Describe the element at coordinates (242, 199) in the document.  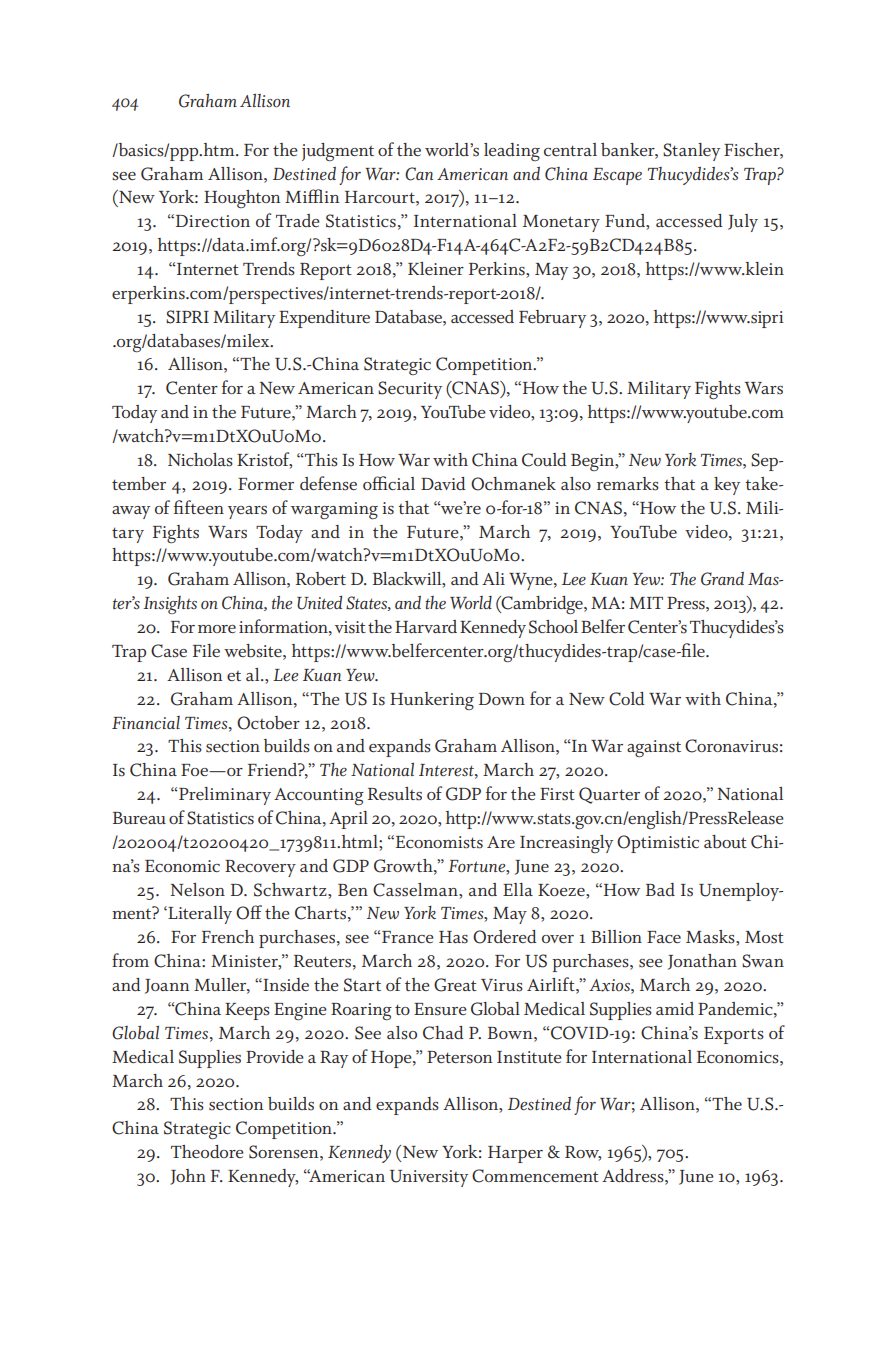
I see `Houghton` at that location.
